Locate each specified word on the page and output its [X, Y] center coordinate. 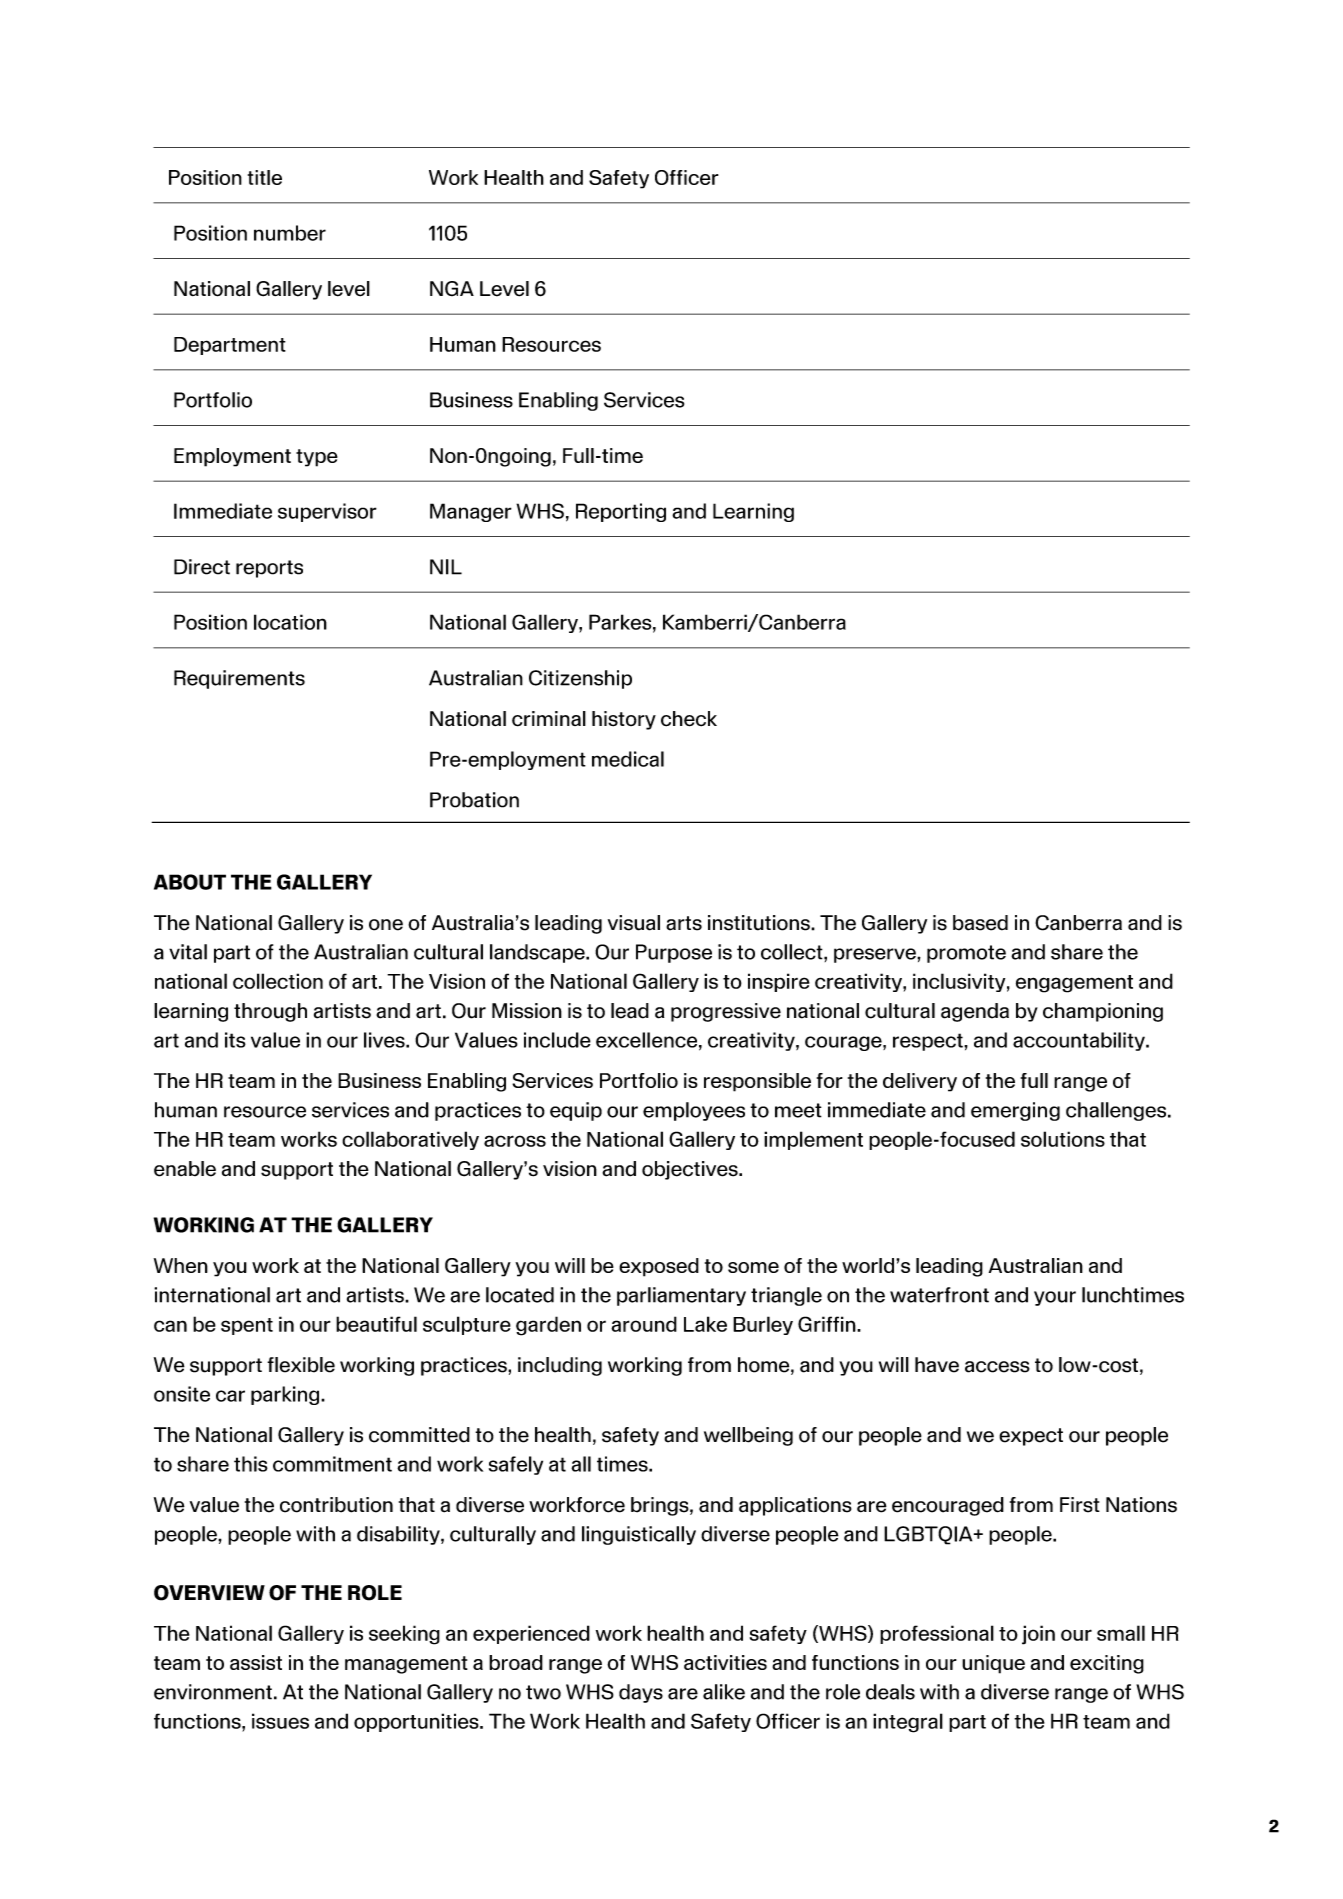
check [689, 719]
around [644, 1324]
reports [269, 569]
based [980, 923]
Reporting [621, 512]
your [1055, 1298]
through [270, 1012]
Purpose [674, 953]
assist [256, 1662]
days [641, 1693]
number [290, 233]
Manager [471, 512]
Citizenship [580, 679]
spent [247, 1326]
